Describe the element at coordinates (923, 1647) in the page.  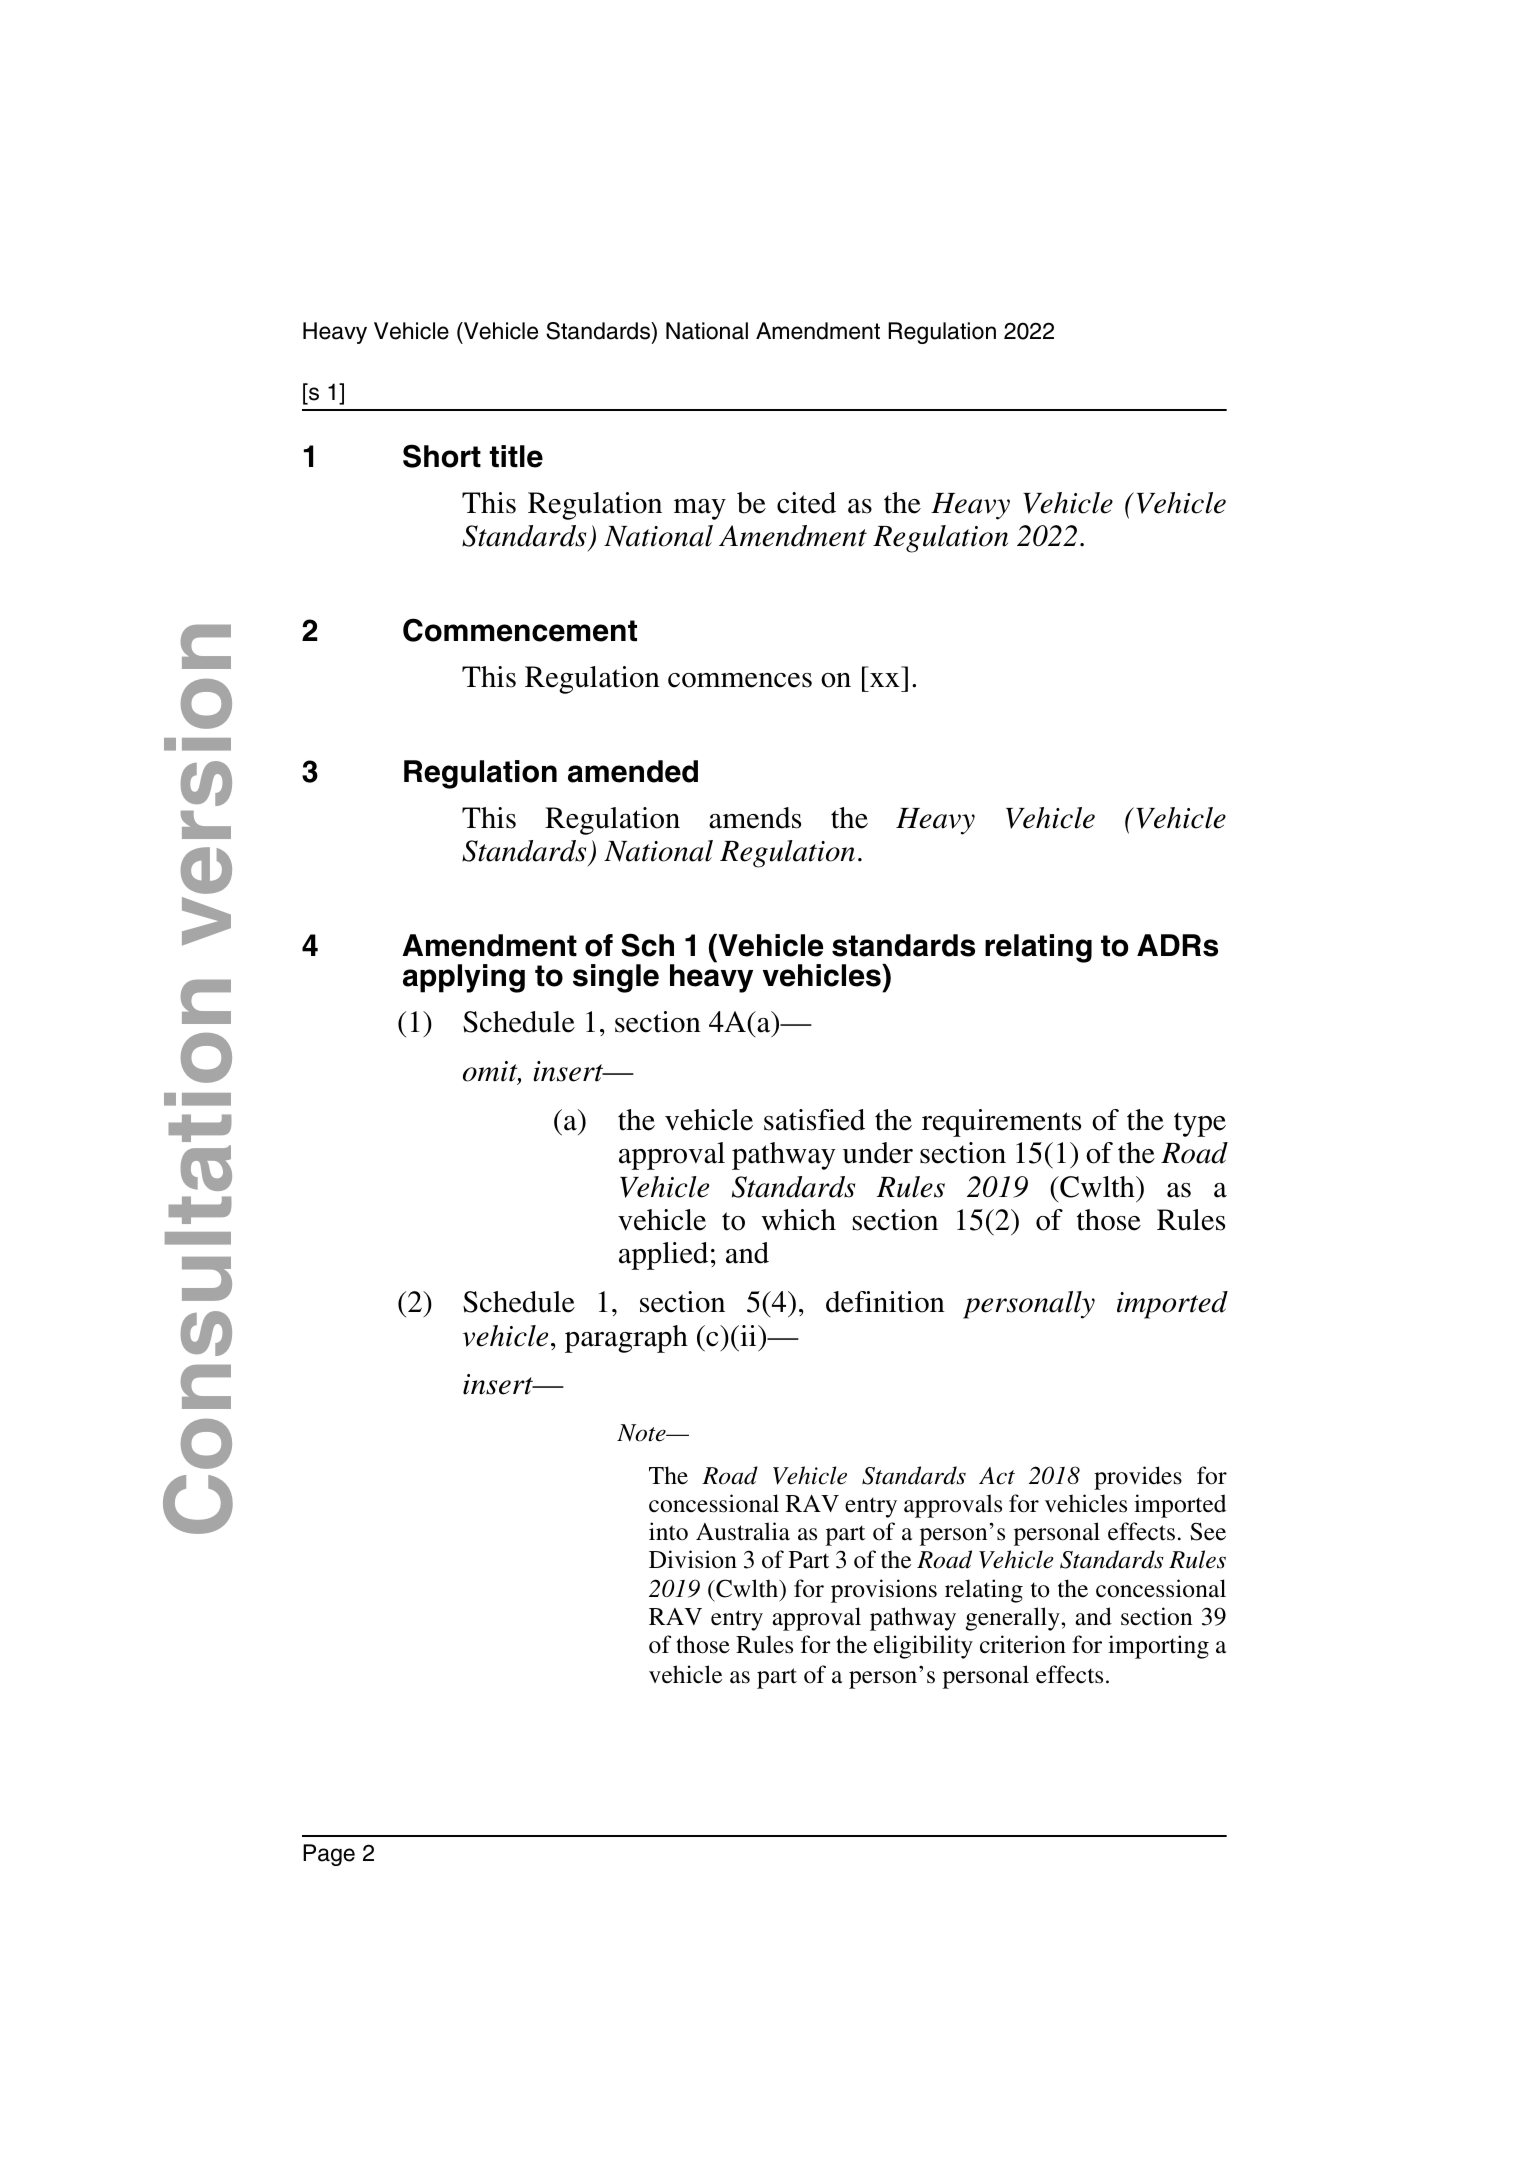
I see `eligibility` at that location.
